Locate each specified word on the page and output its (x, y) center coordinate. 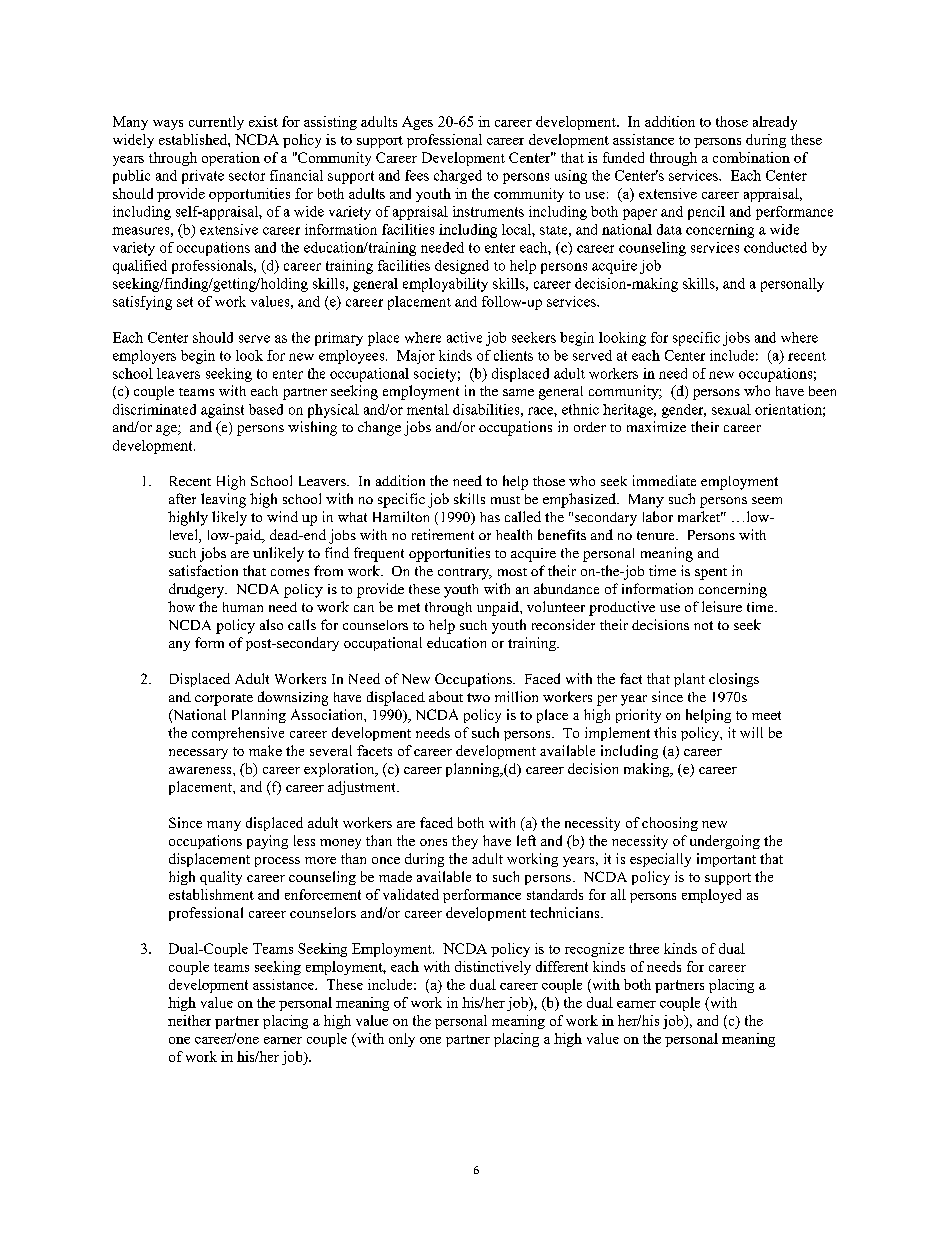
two (478, 697)
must (505, 500)
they (465, 842)
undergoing (725, 842)
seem (767, 500)
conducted (775, 247)
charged (458, 177)
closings (734, 680)
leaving (223, 500)
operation (231, 159)
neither (189, 1020)
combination (751, 157)
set (185, 302)
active (464, 337)
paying (267, 842)
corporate (224, 700)
